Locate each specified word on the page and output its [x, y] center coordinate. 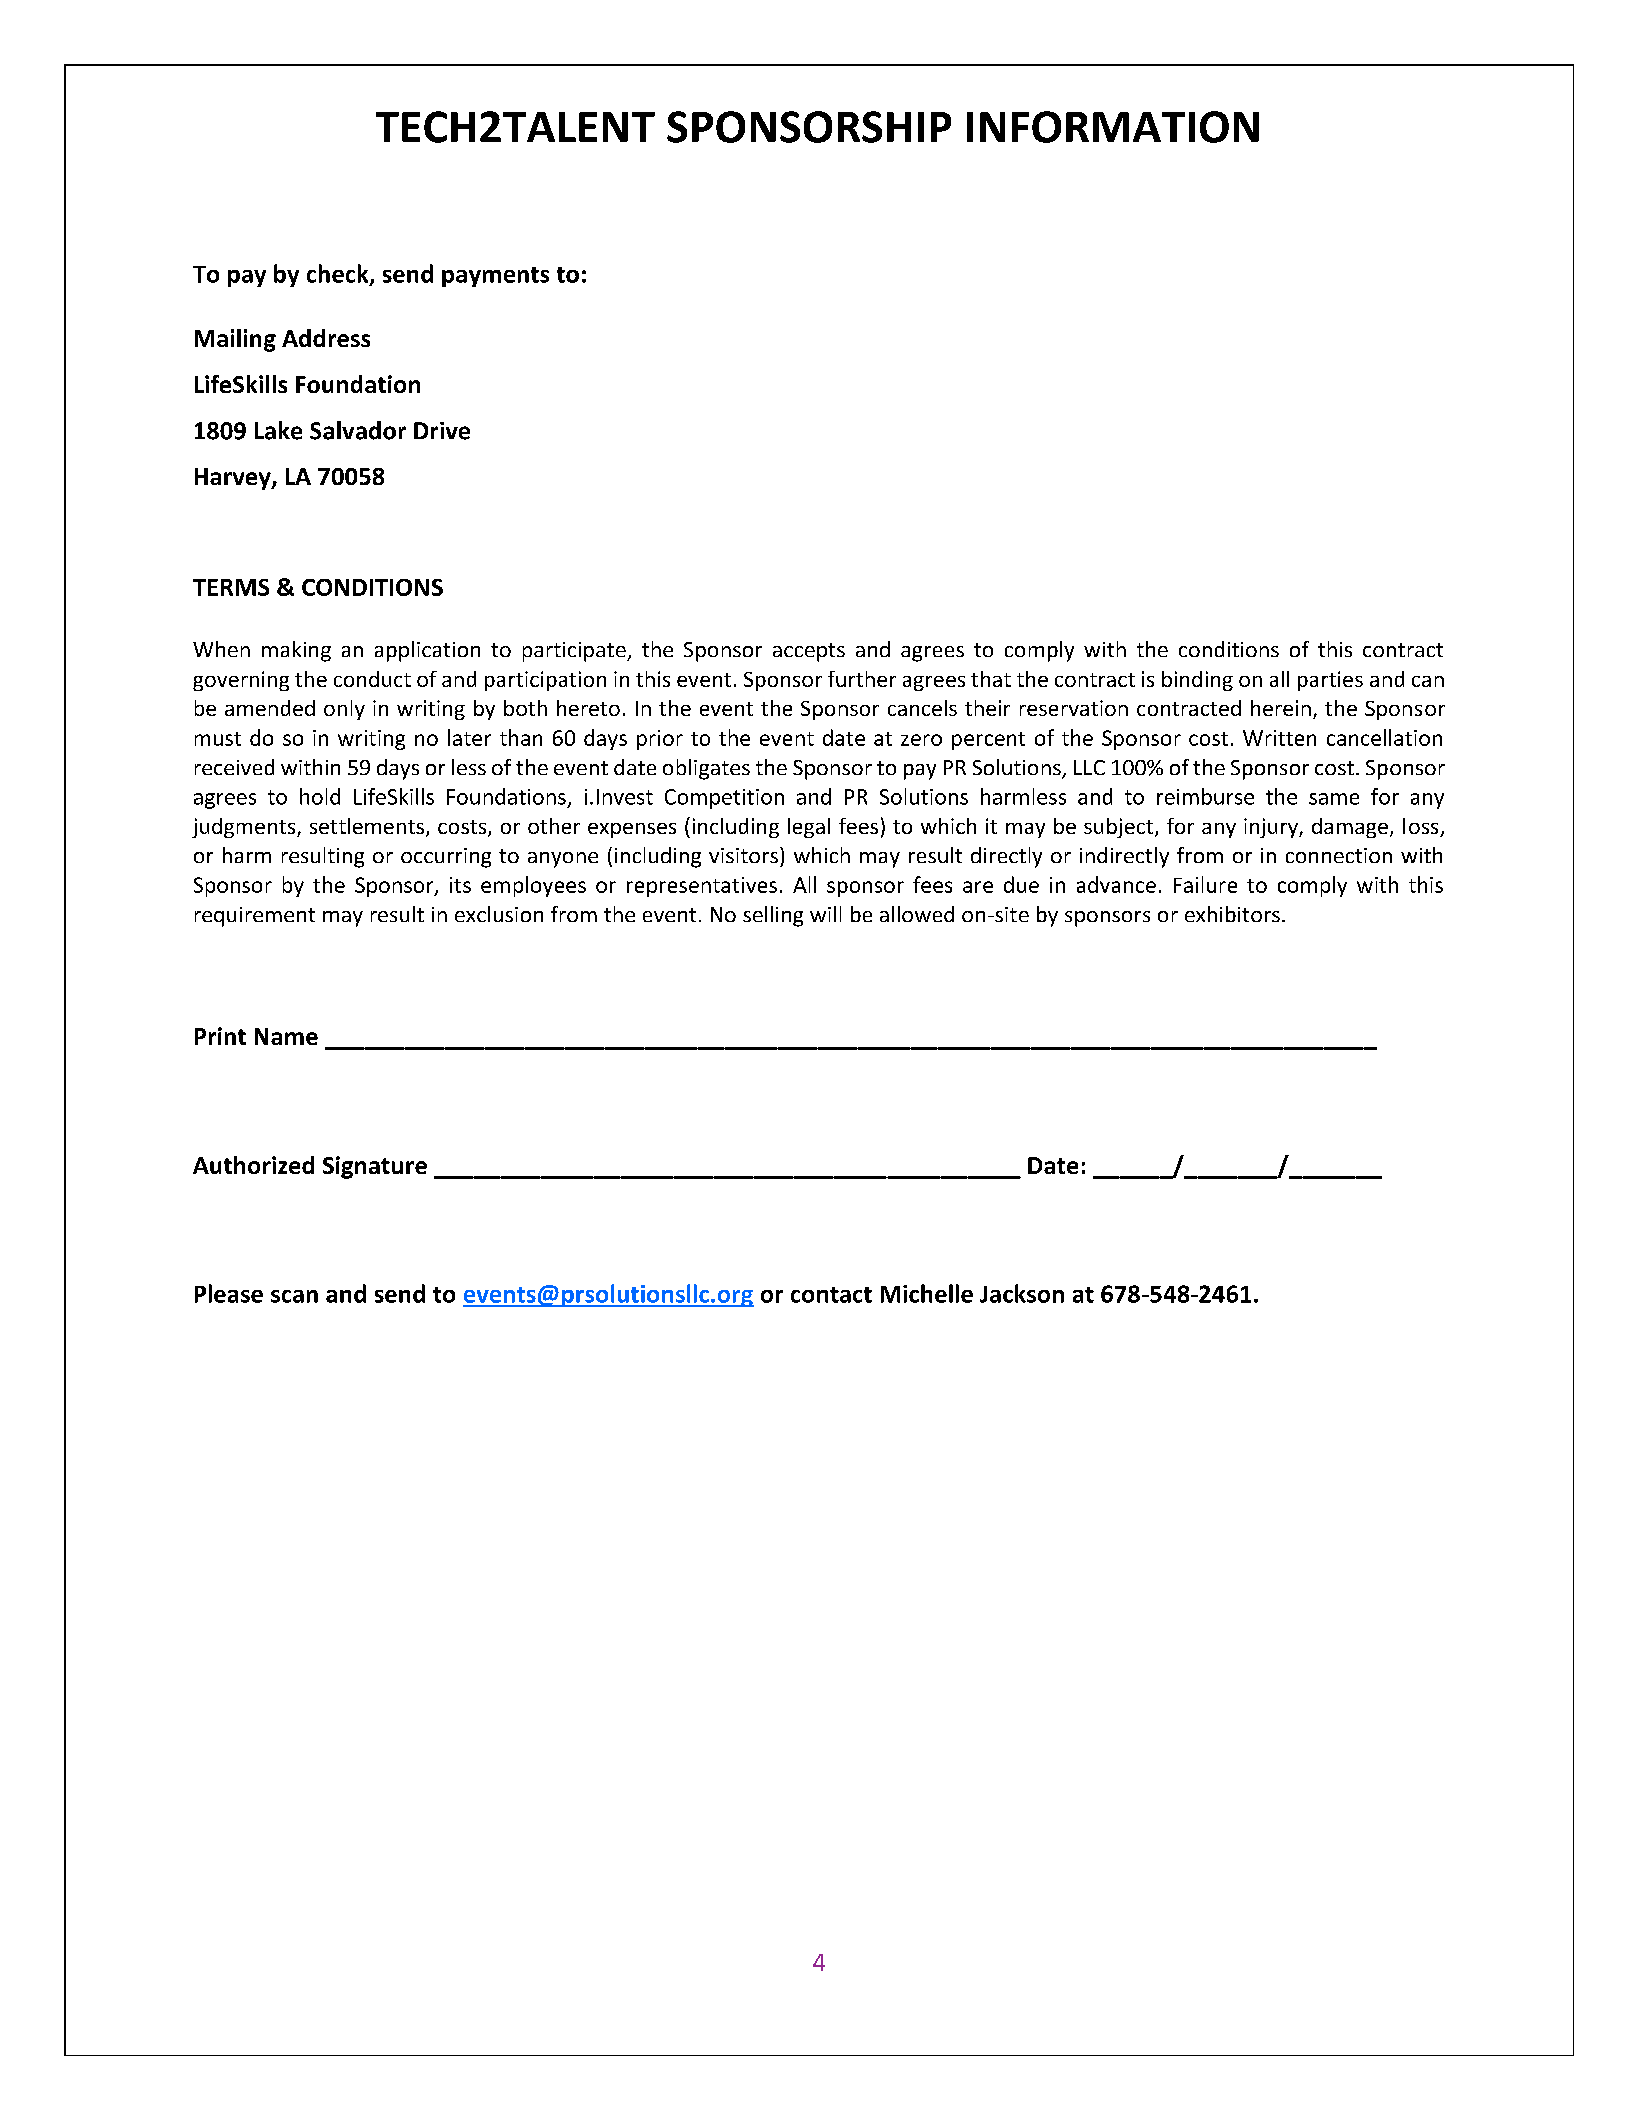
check [339, 274]
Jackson [1022, 1293]
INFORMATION [1113, 127]
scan [294, 1296]
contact [831, 1295]
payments [495, 277]
